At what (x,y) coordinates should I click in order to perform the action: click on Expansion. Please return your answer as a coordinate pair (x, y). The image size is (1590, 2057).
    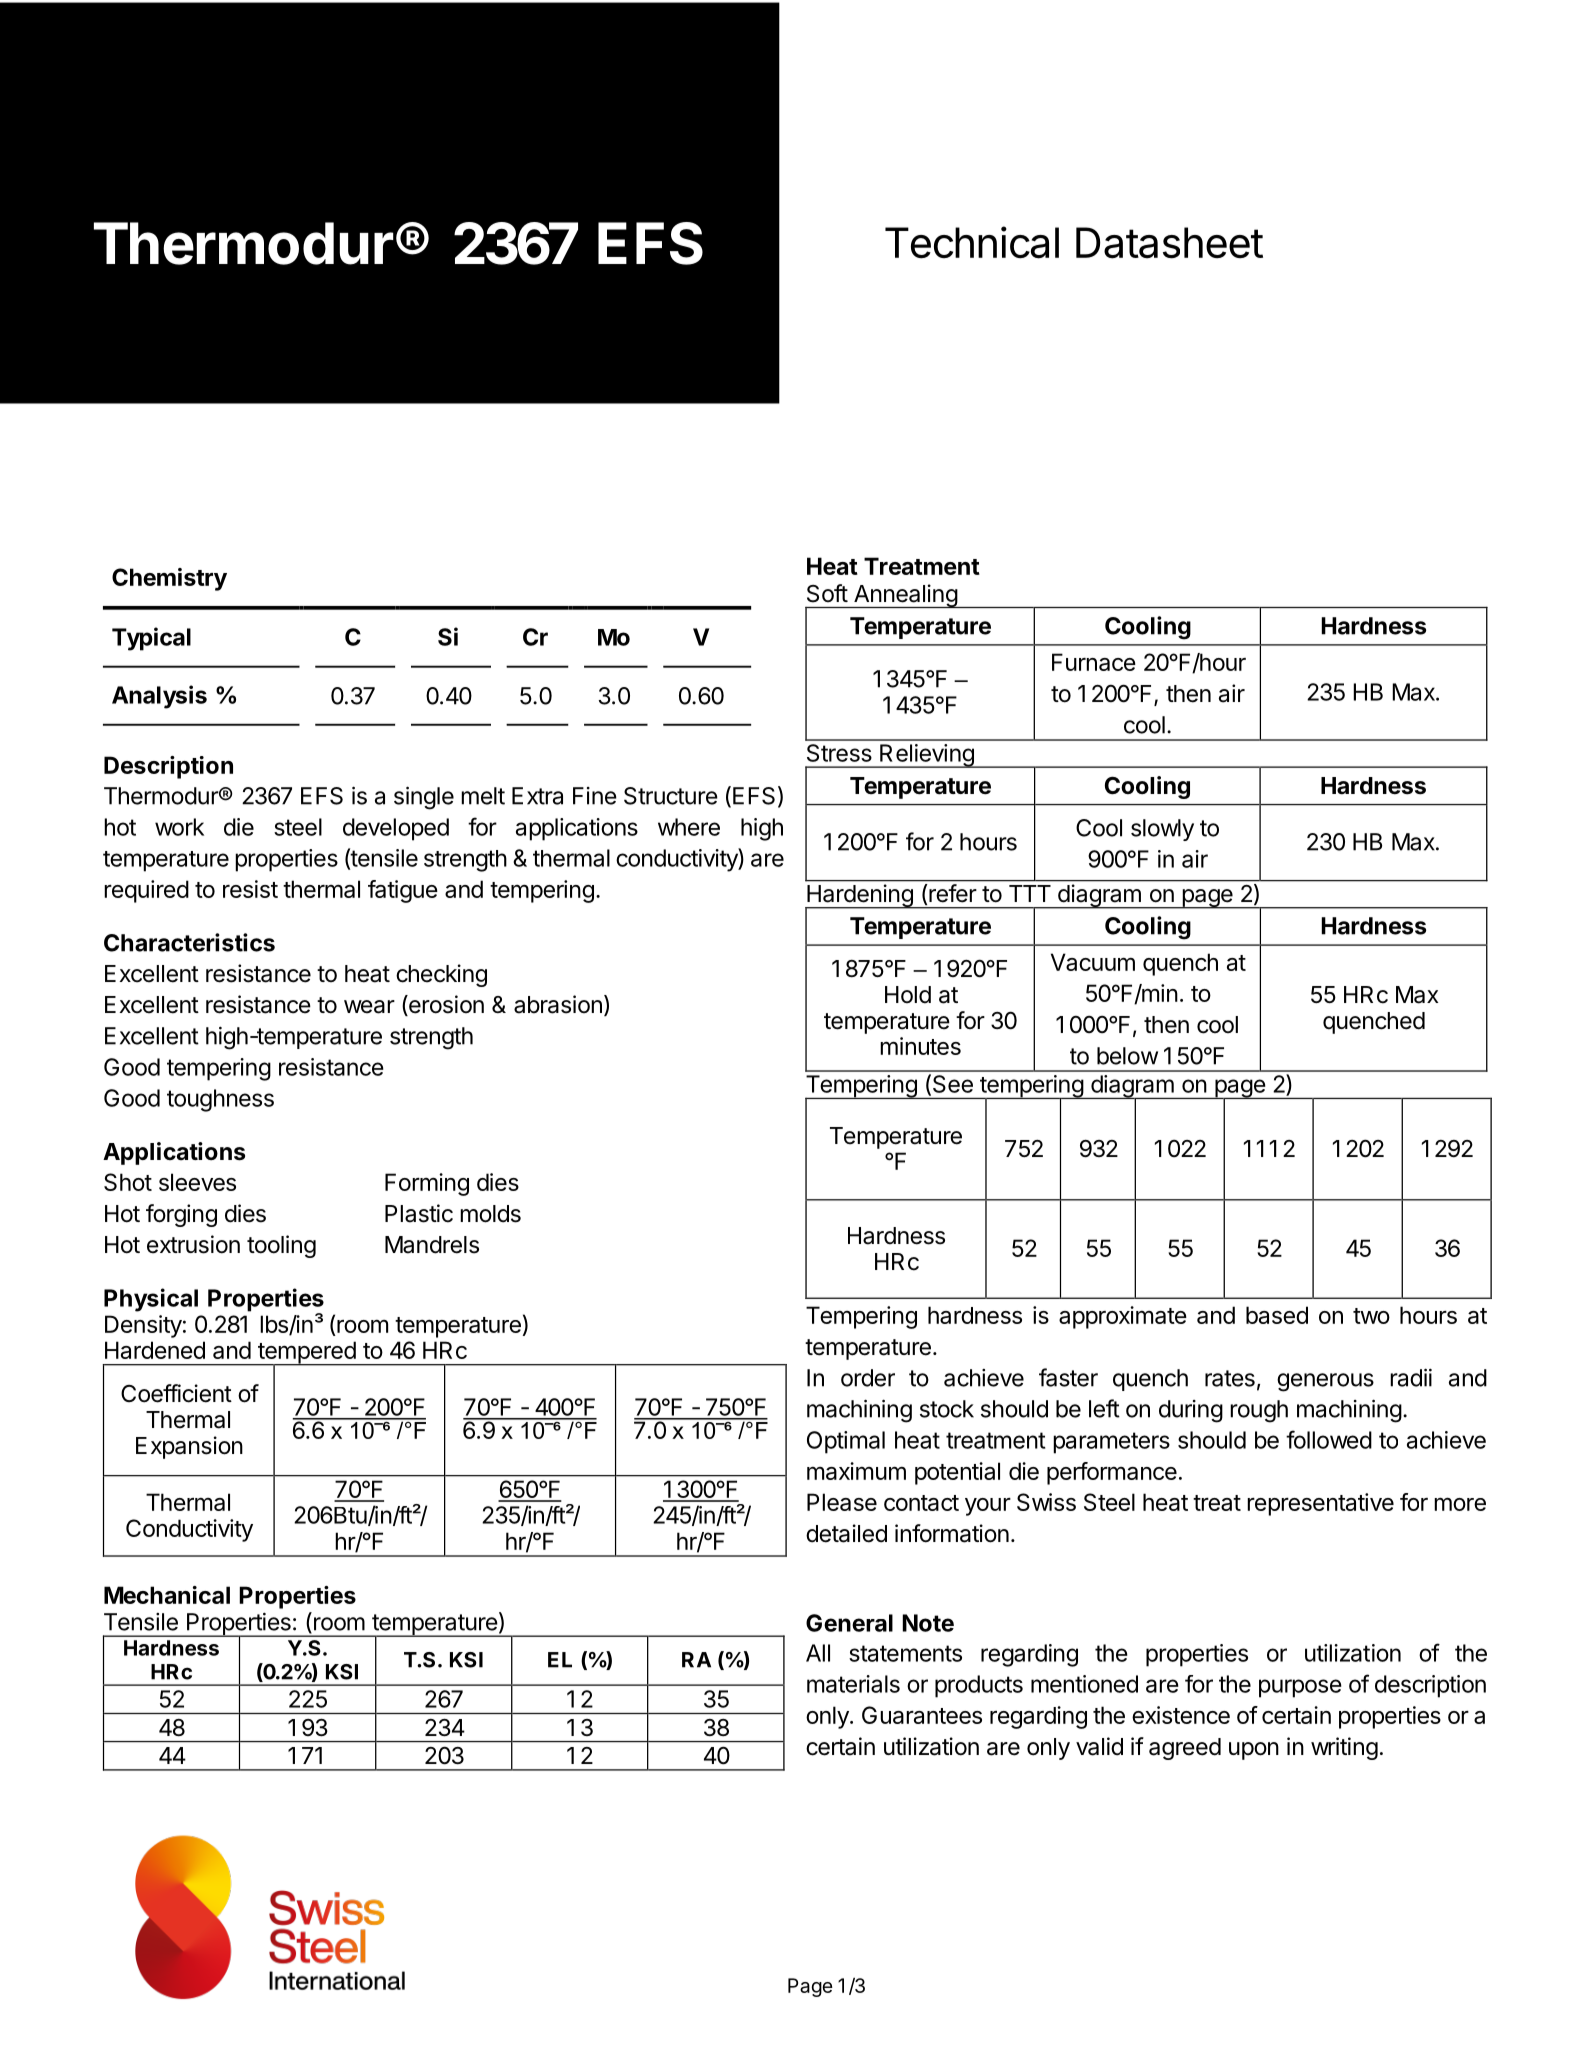
    Looking at the image, I should click on (189, 1447).
